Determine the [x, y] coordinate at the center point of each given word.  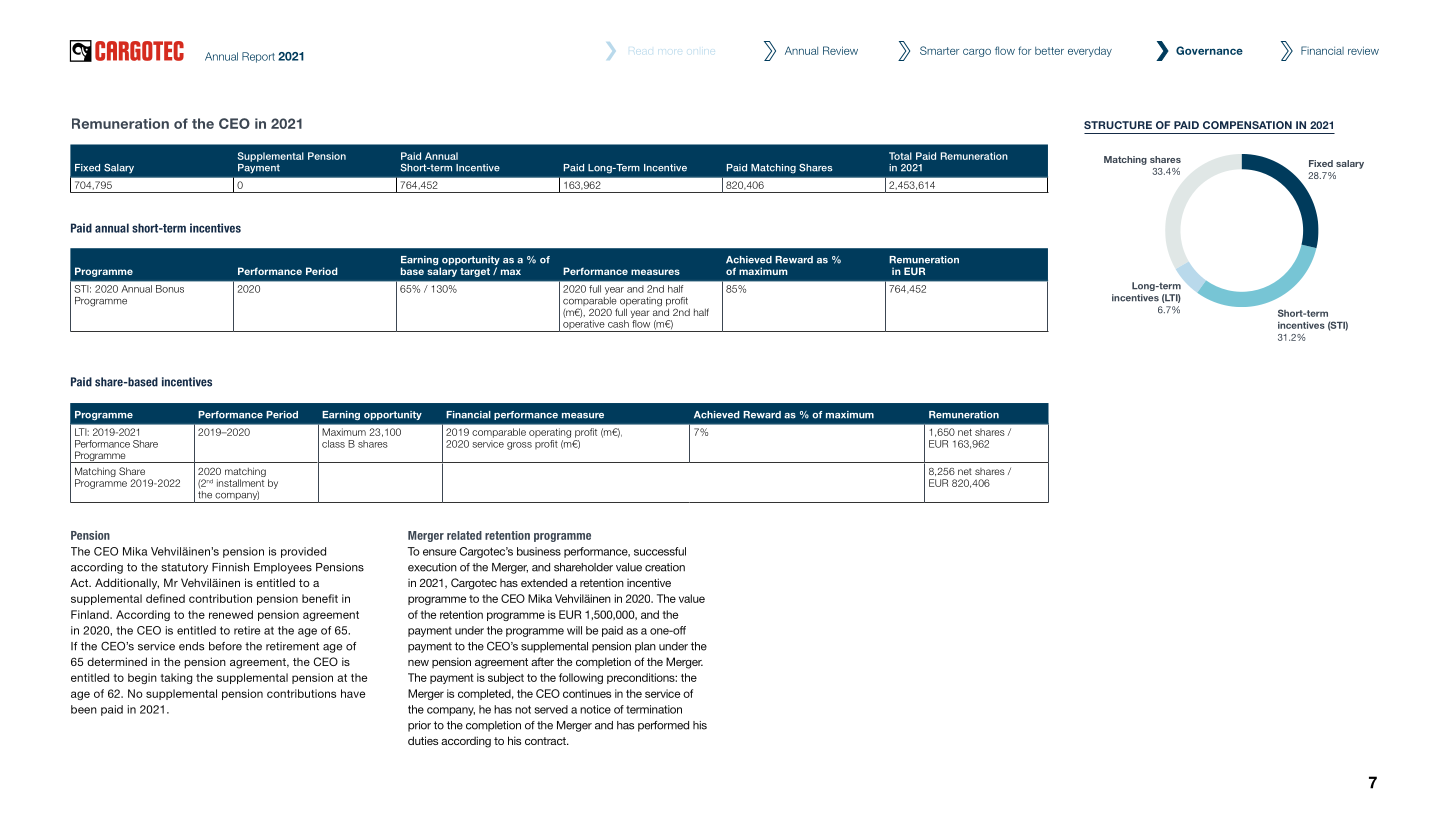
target [475, 272]
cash [618, 324]
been [84, 709]
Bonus [170, 289]
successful [660, 551]
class [333, 444]
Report [258, 57]
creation [665, 567]
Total [900, 156]
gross [519, 446]
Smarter [939, 50]
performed [663, 726]
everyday [1090, 51]
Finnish [230, 567]
